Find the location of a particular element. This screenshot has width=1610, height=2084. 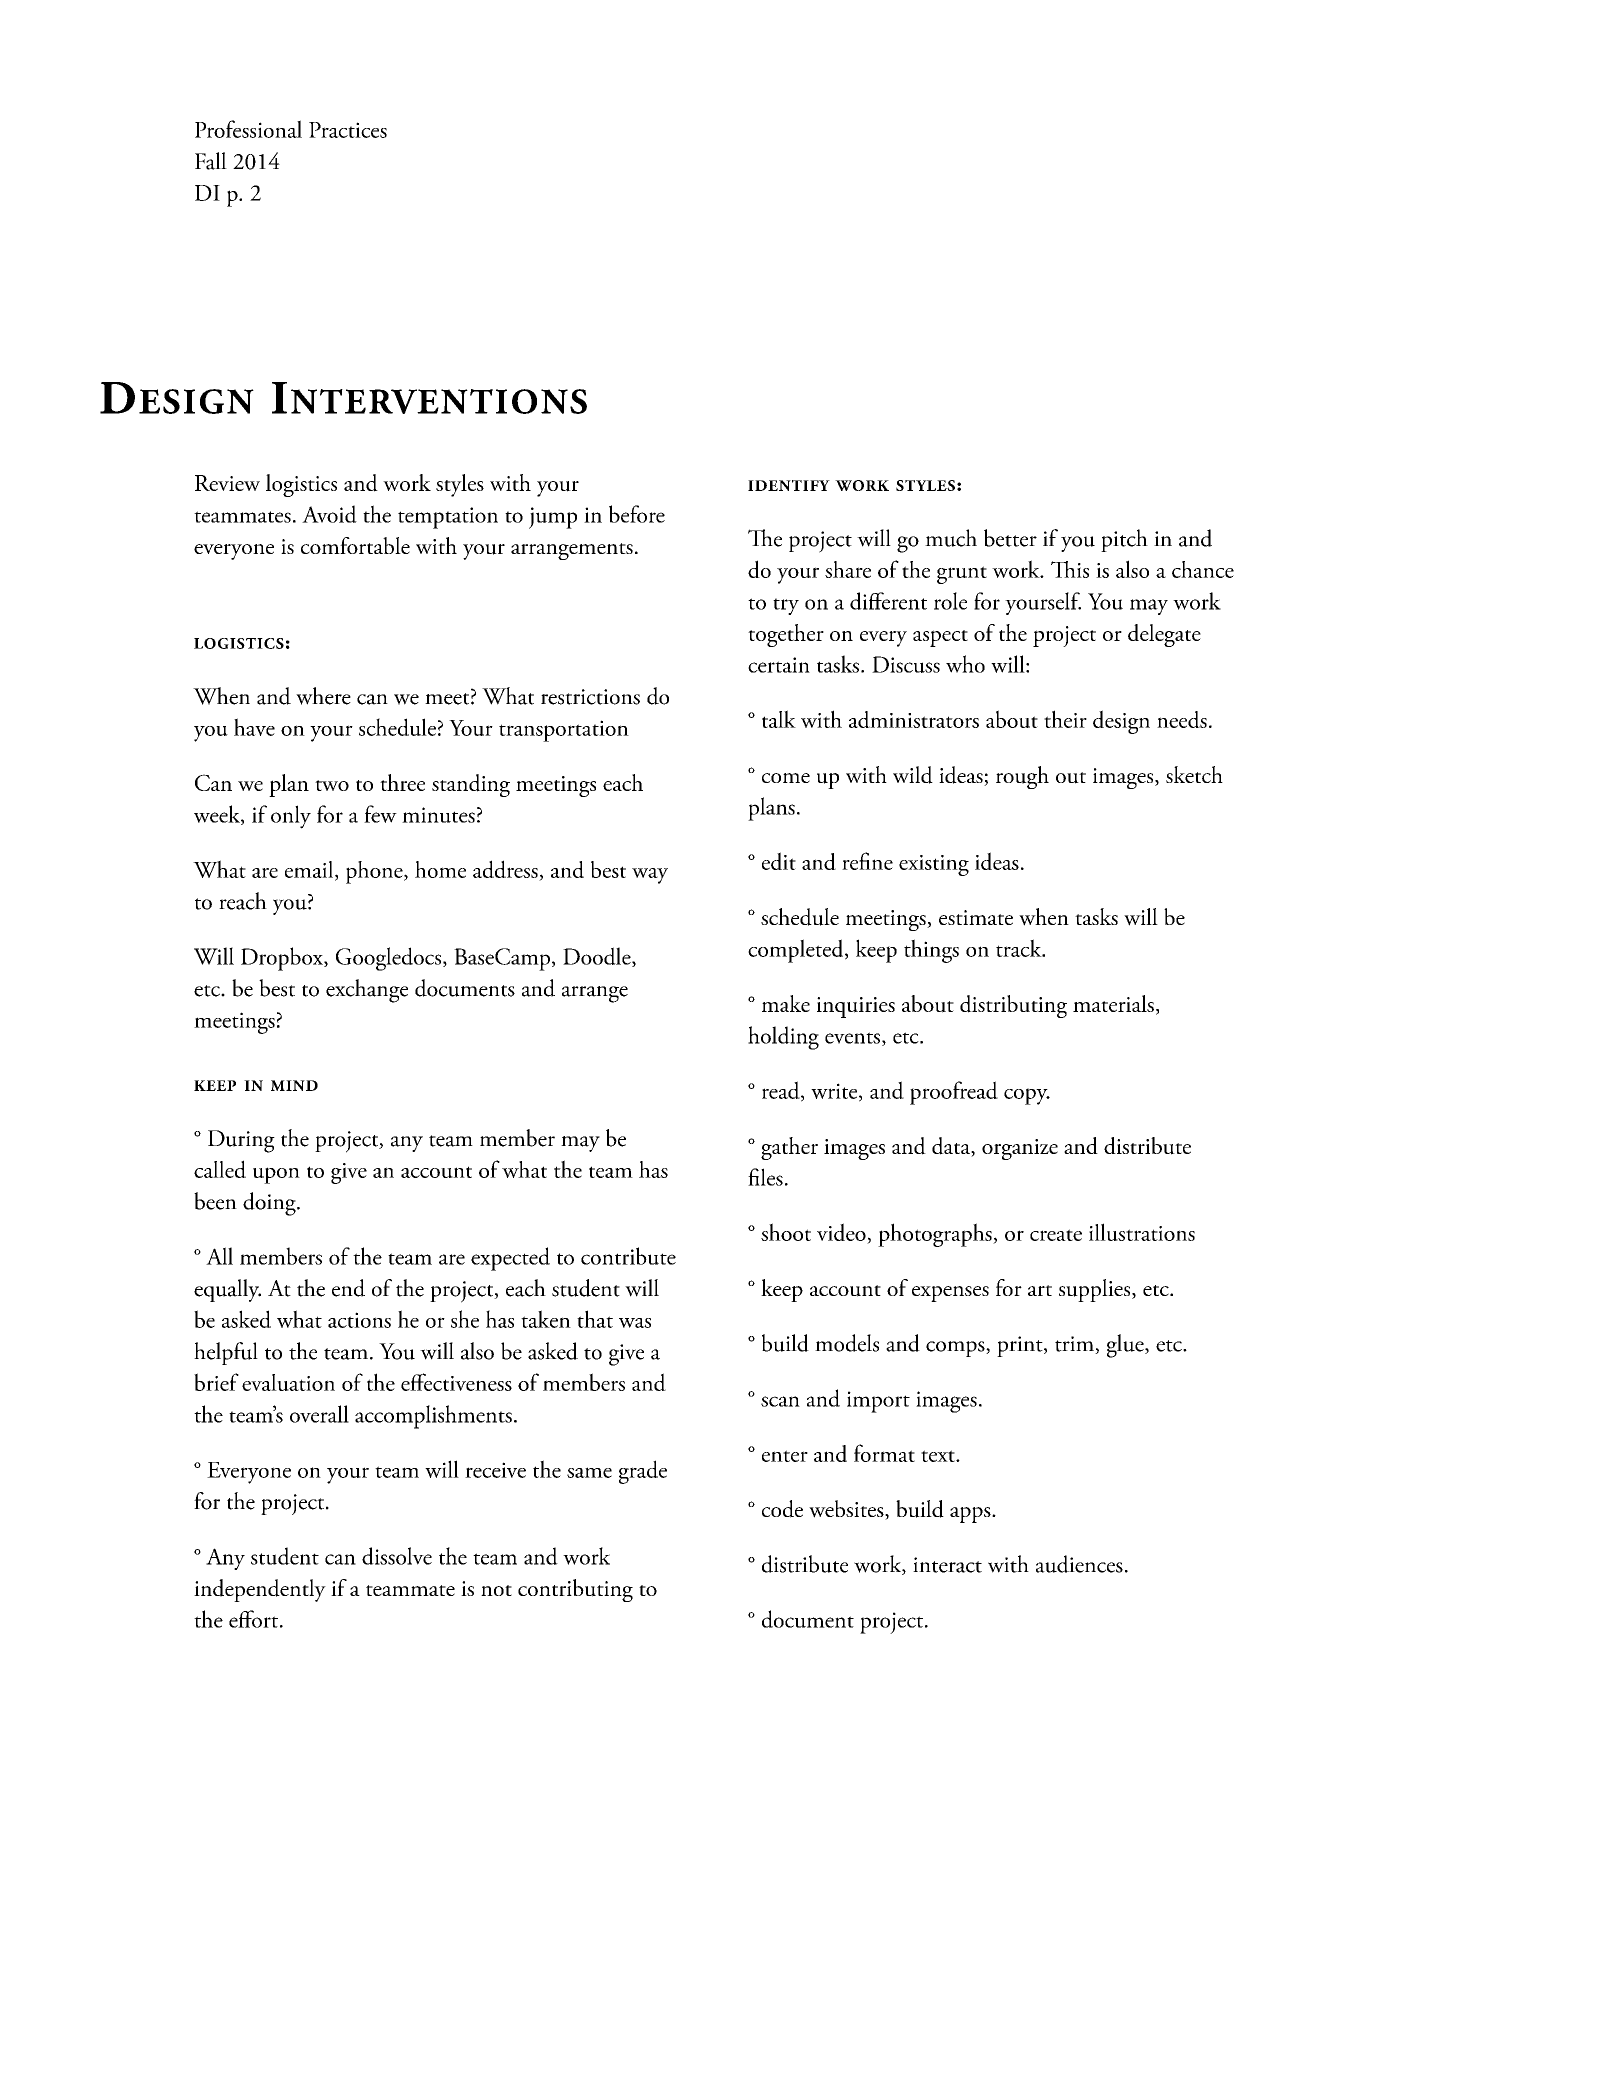

track is located at coordinates (1020, 948).
